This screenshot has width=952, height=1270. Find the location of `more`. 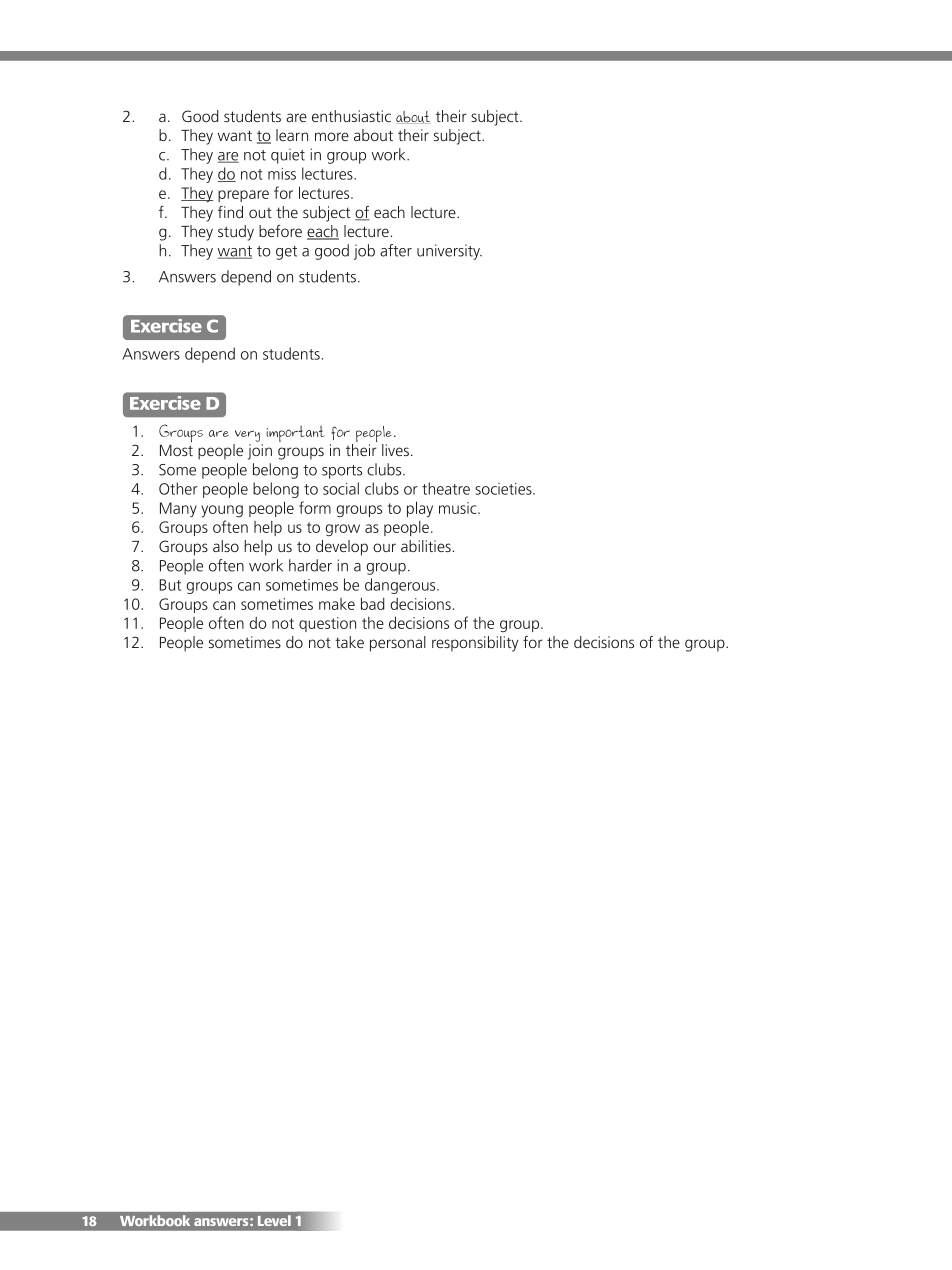

more is located at coordinates (332, 136).
